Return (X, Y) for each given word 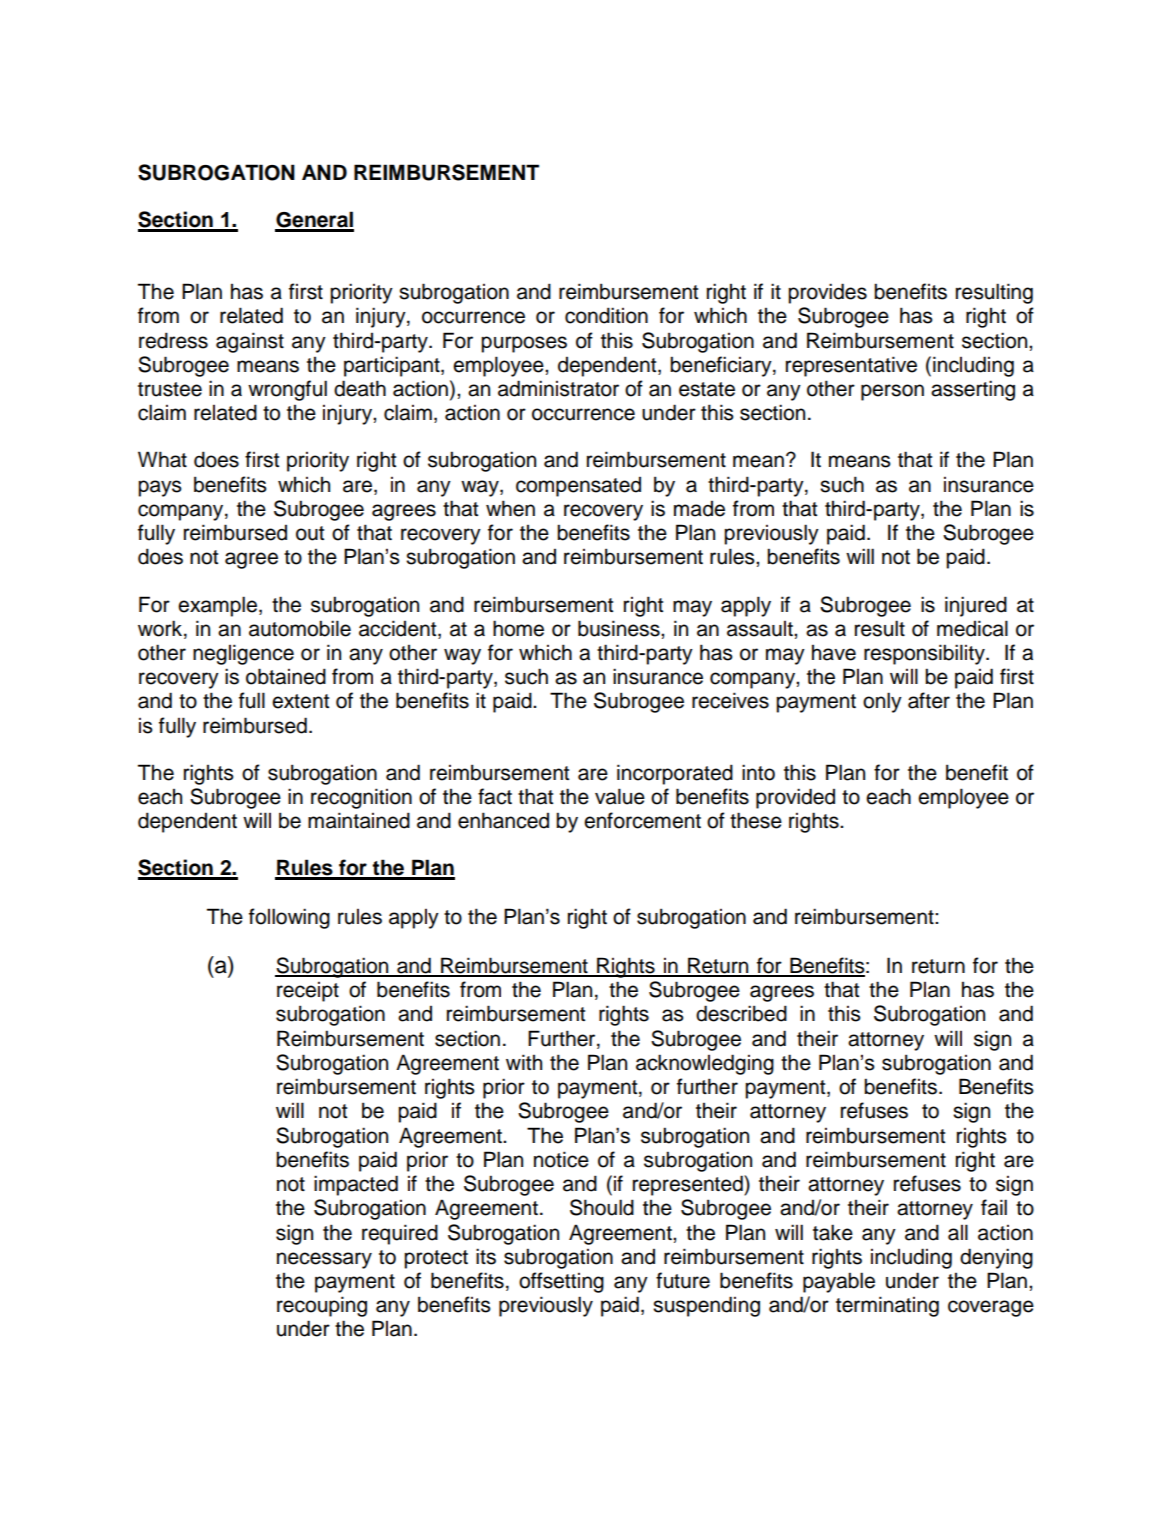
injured (976, 606)
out (310, 533)
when (510, 508)
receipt (308, 992)
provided (795, 798)
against (250, 342)
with (524, 1062)
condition (606, 315)
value (620, 796)
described (741, 1013)
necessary (324, 1260)
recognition (361, 798)
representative (851, 366)
